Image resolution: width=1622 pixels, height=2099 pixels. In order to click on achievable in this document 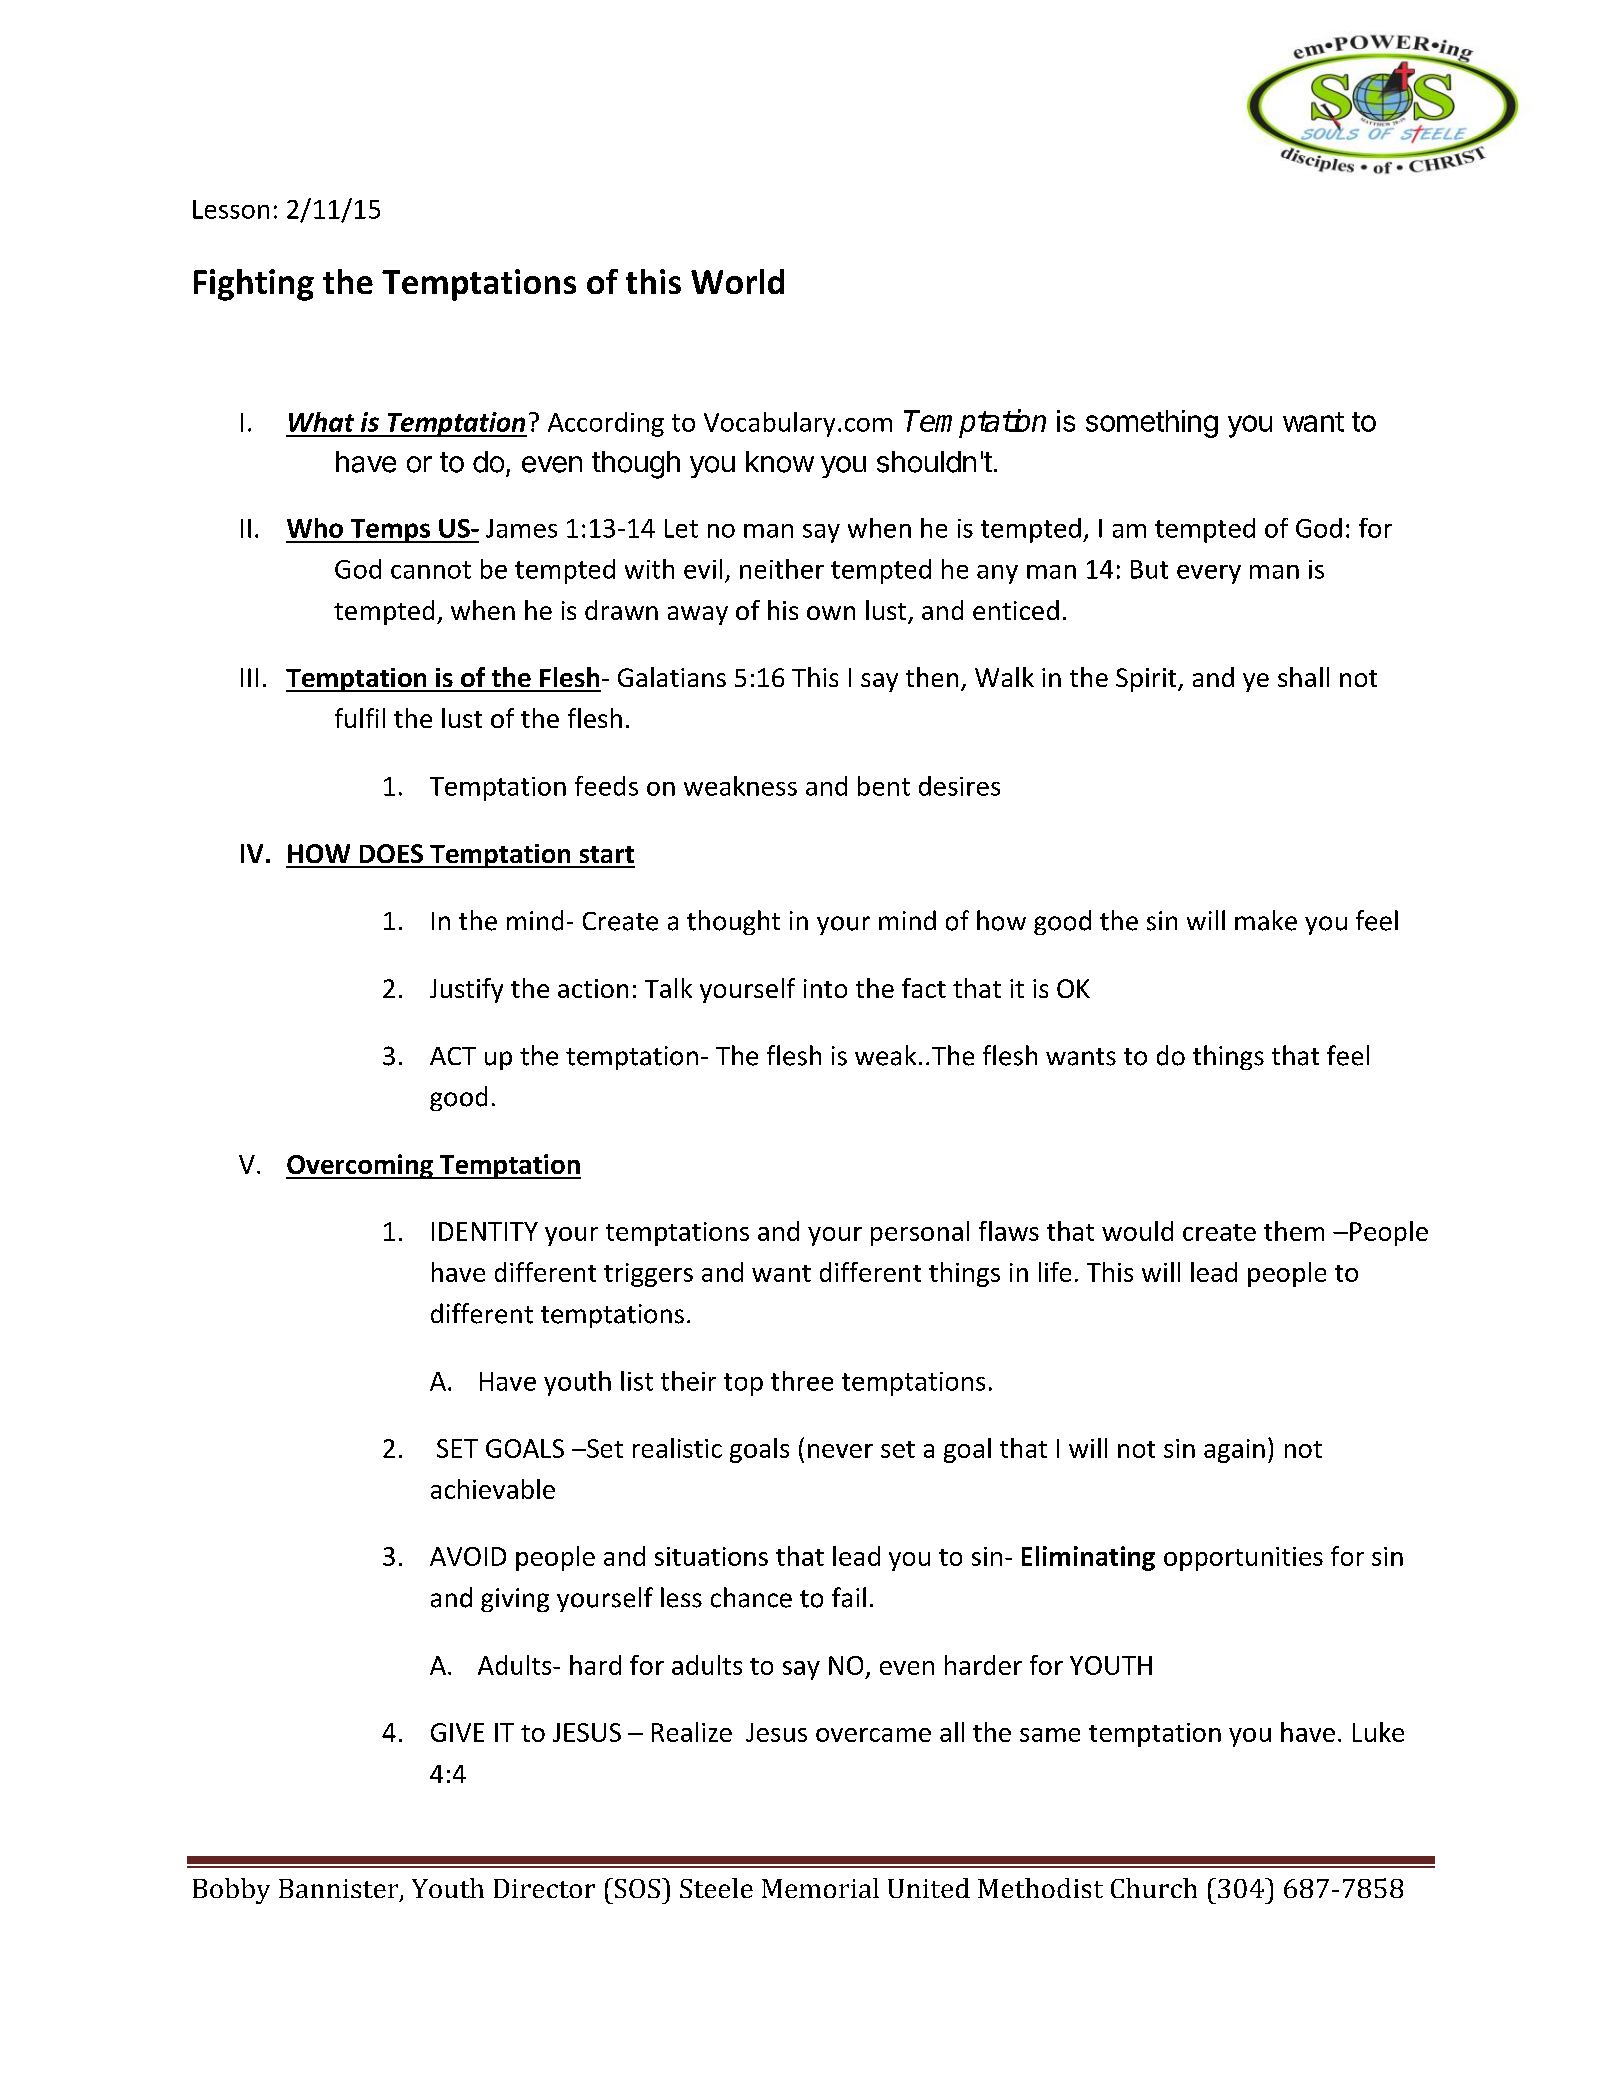, I will do `click(493, 1489)`.
